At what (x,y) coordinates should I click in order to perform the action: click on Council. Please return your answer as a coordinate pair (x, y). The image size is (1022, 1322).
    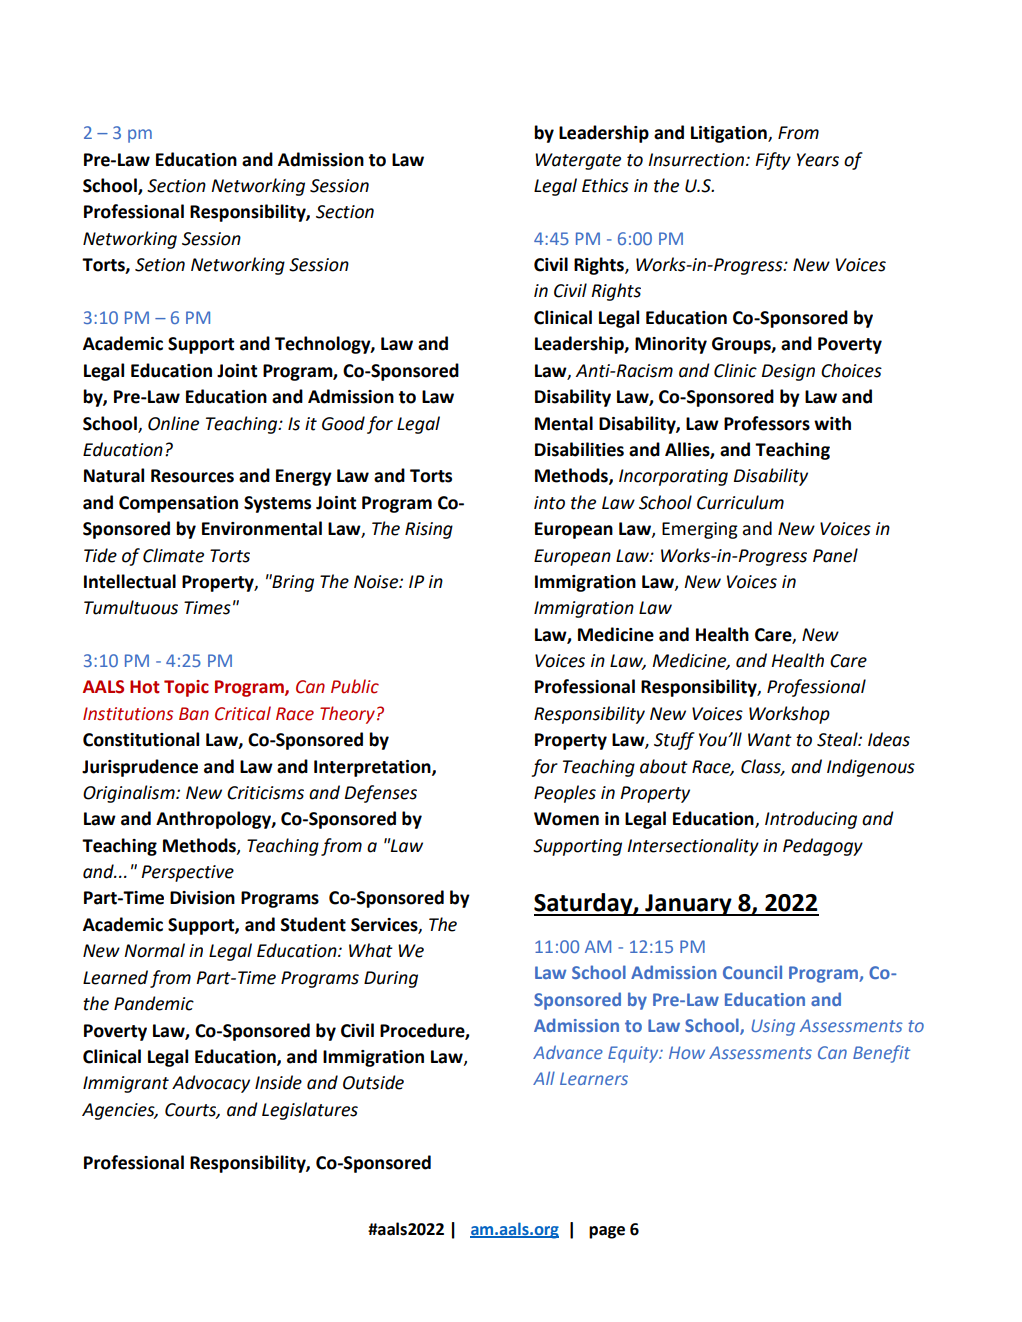
    Looking at the image, I should click on (752, 972).
